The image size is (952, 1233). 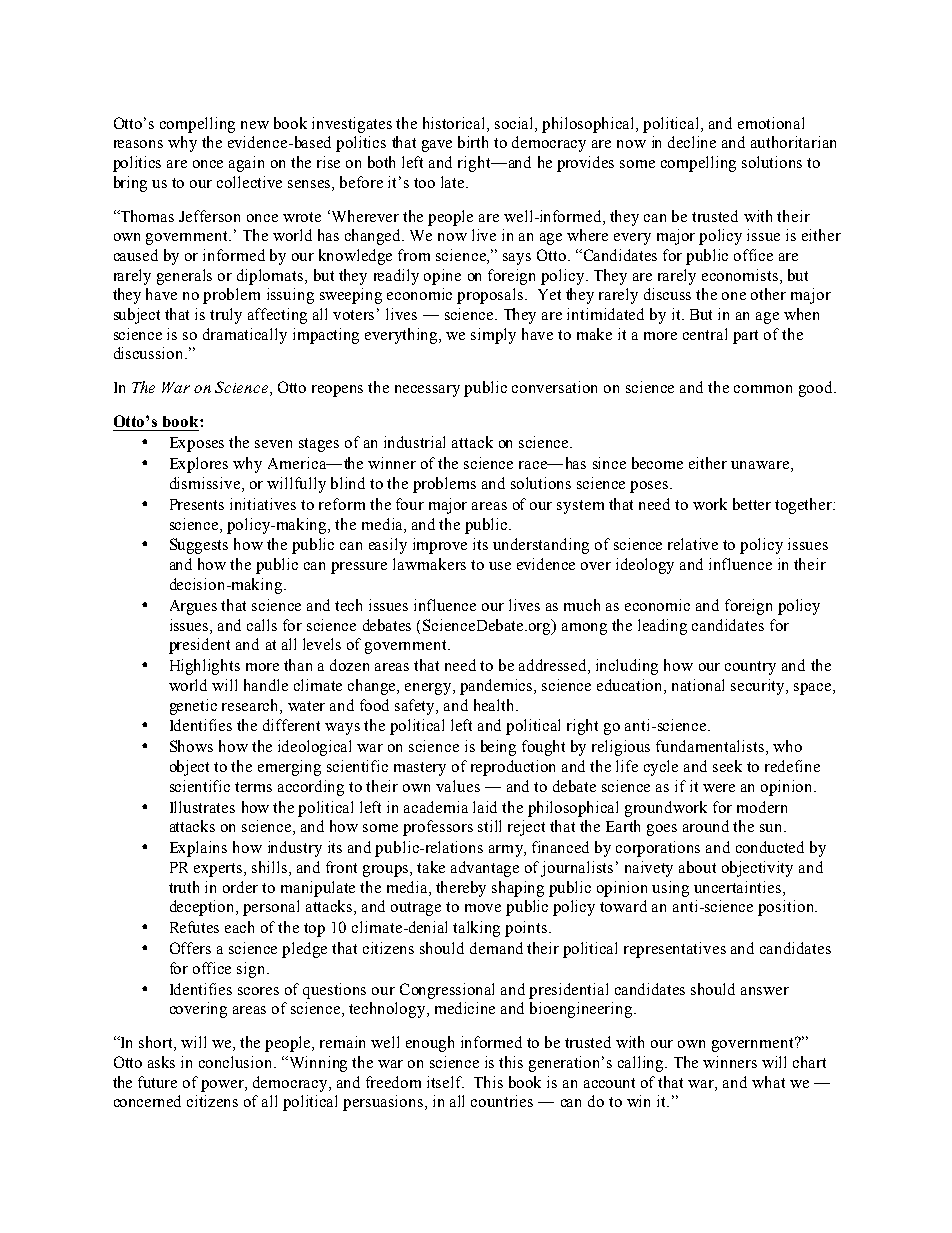 I want to click on leading, so click(x=662, y=627).
